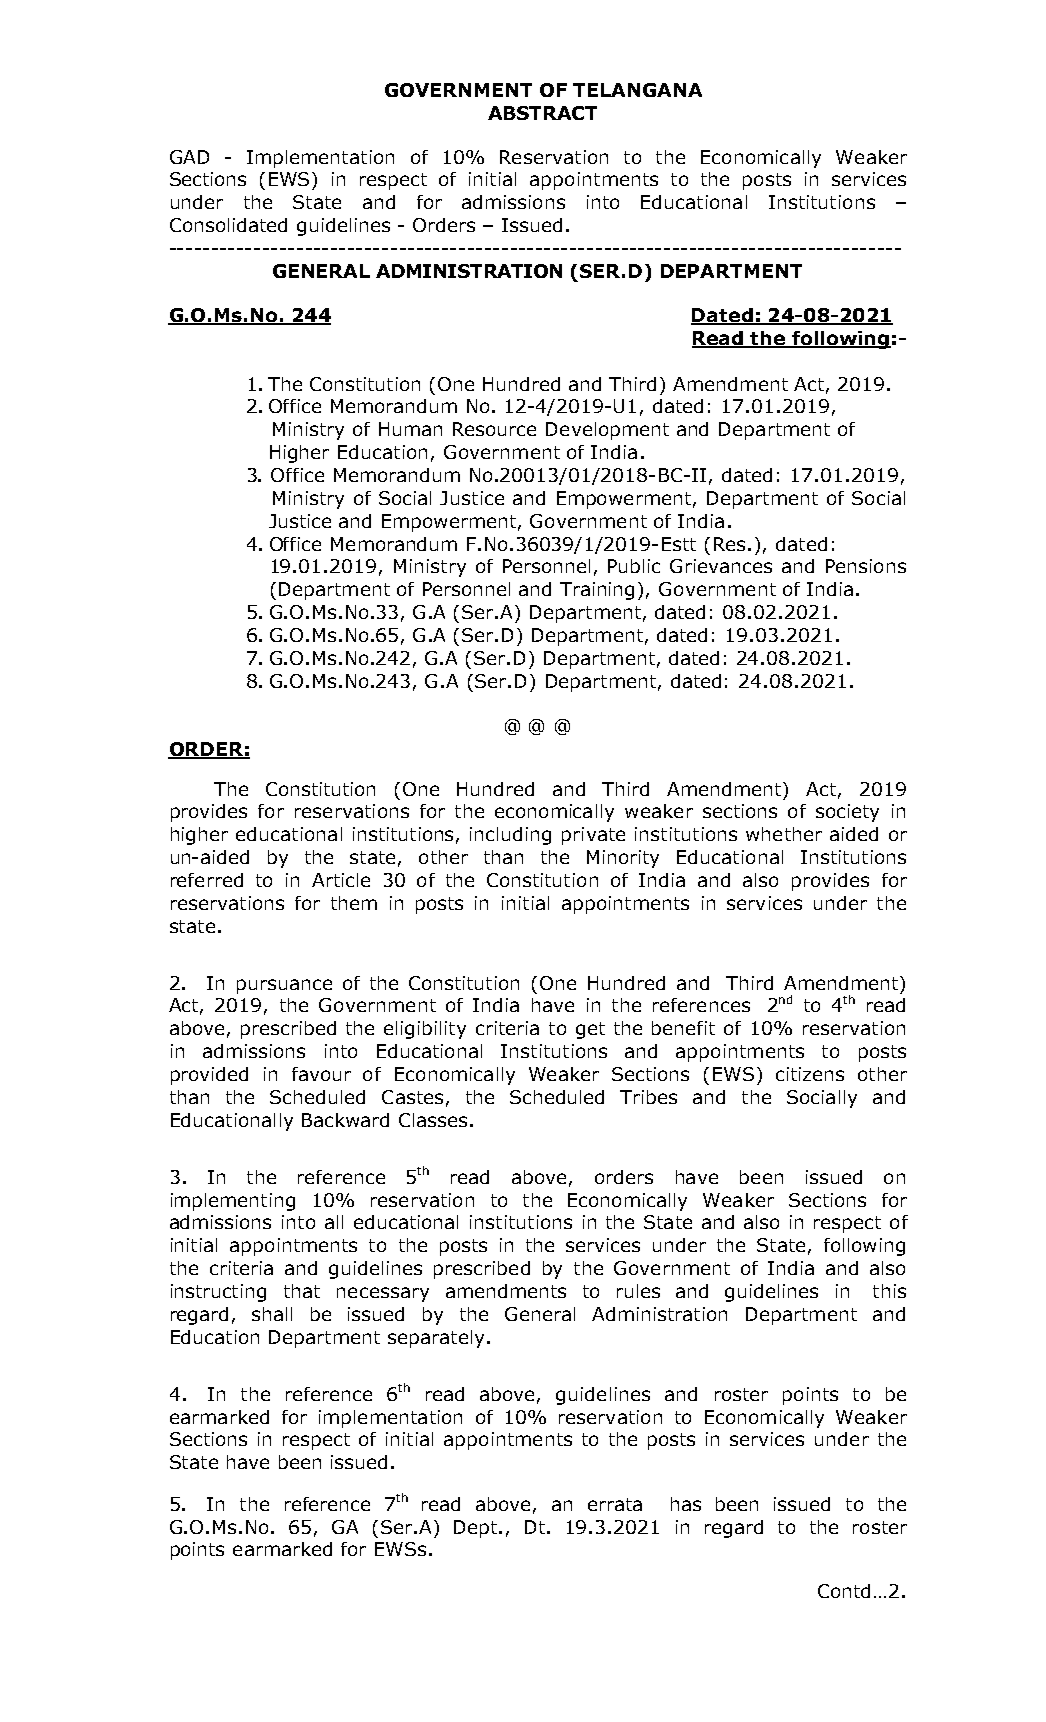 The image size is (1046, 1722). Describe the element at coordinates (510, 836) in the screenshot. I see `including` at that location.
